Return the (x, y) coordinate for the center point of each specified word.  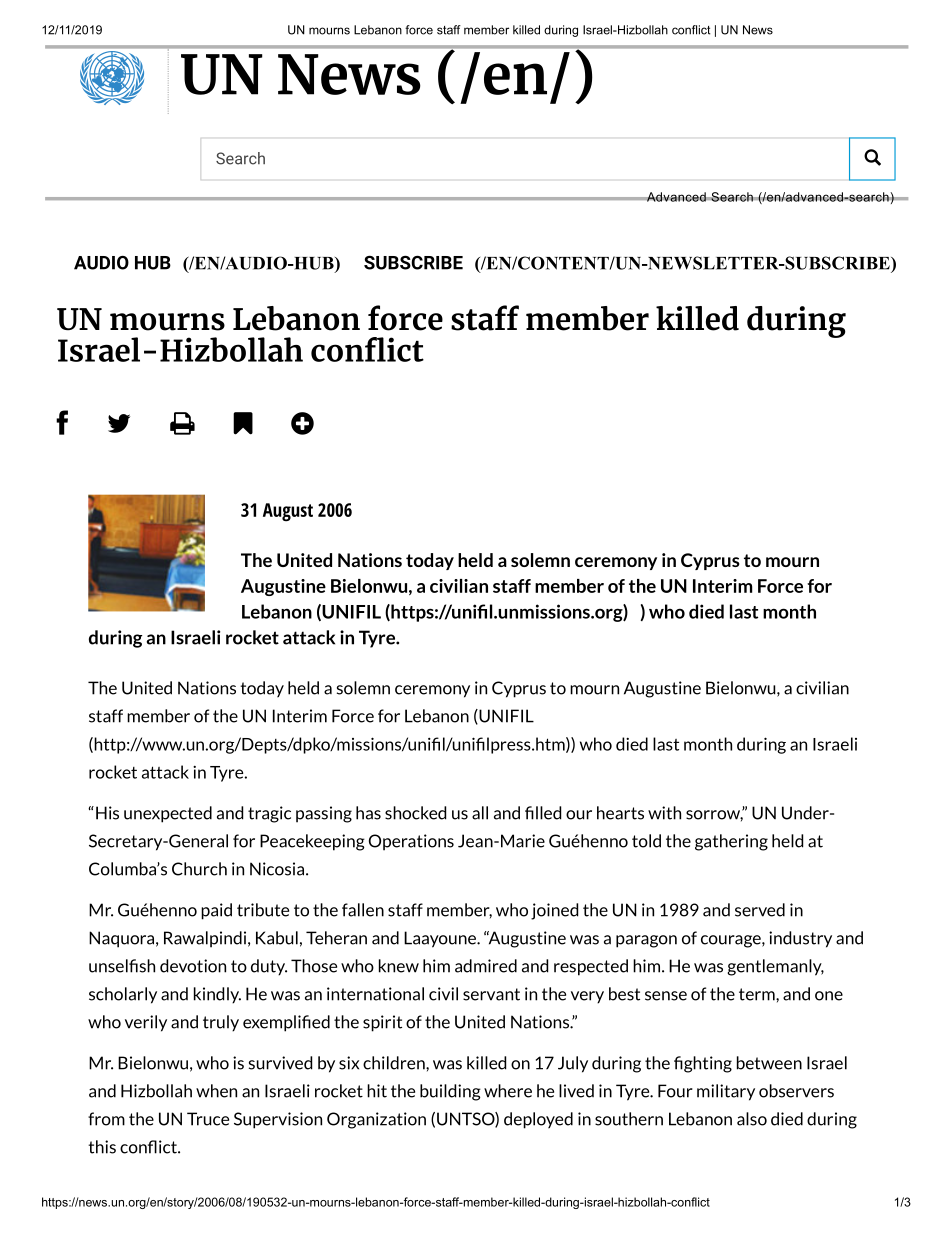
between (769, 1063)
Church (199, 869)
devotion (193, 966)
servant (491, 994)
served (760, 910)
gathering (731, 842)
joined (554, 911)
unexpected (168, 814)
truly (221, 1023)
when (216, 1091)
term (758, 994)
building (450, 1092)
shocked (415, 813)
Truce (208, 1119)
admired (486, 966)
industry (800, 939)
